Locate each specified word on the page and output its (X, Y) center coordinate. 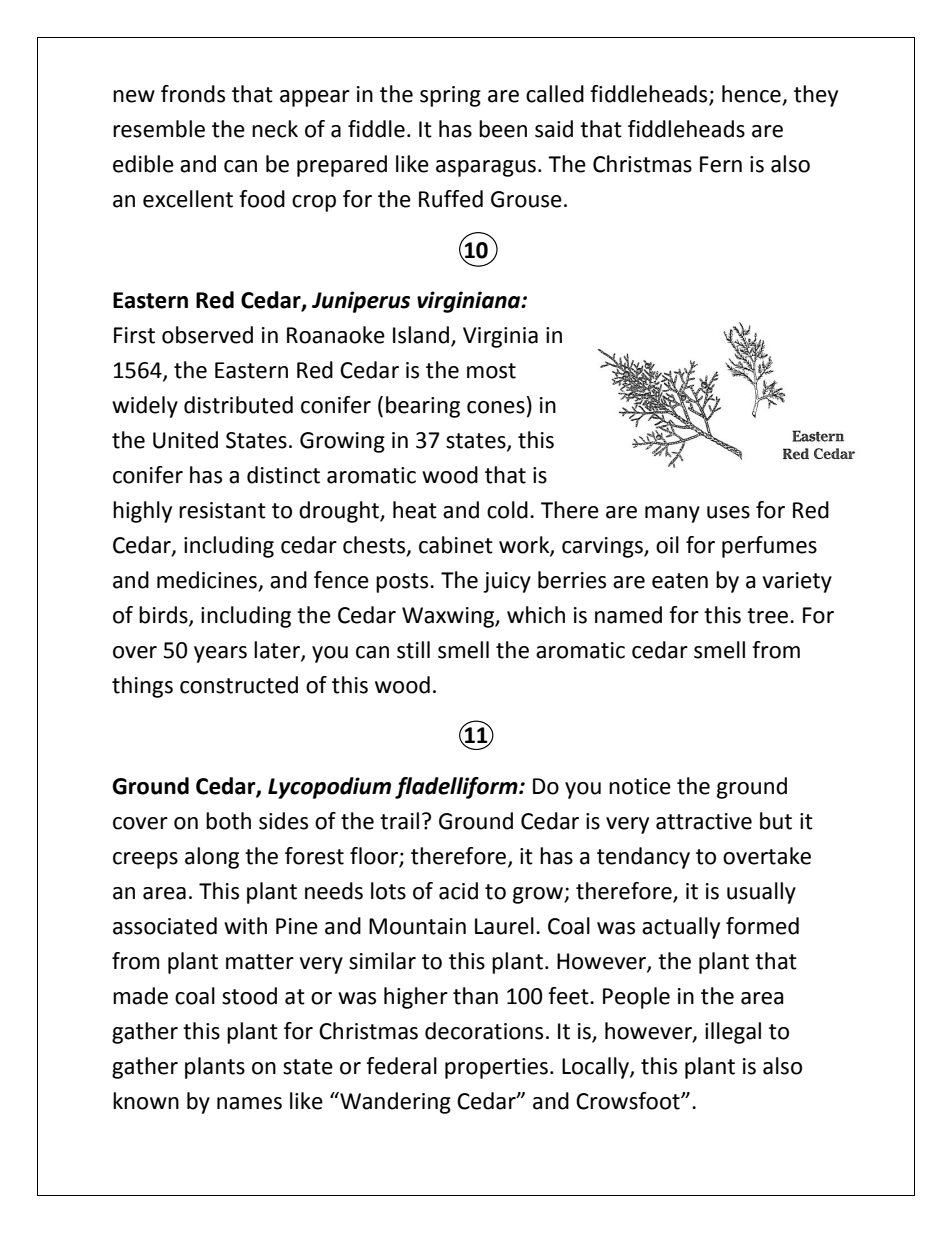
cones (496, 407)
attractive (704, 821)
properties (496, 1068)
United (185, 440)
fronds (193, 94)
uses (728, 512)
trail (399, 821)
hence (752, 95)
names (249, 1103)
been (503, 129)
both (228, 821)
